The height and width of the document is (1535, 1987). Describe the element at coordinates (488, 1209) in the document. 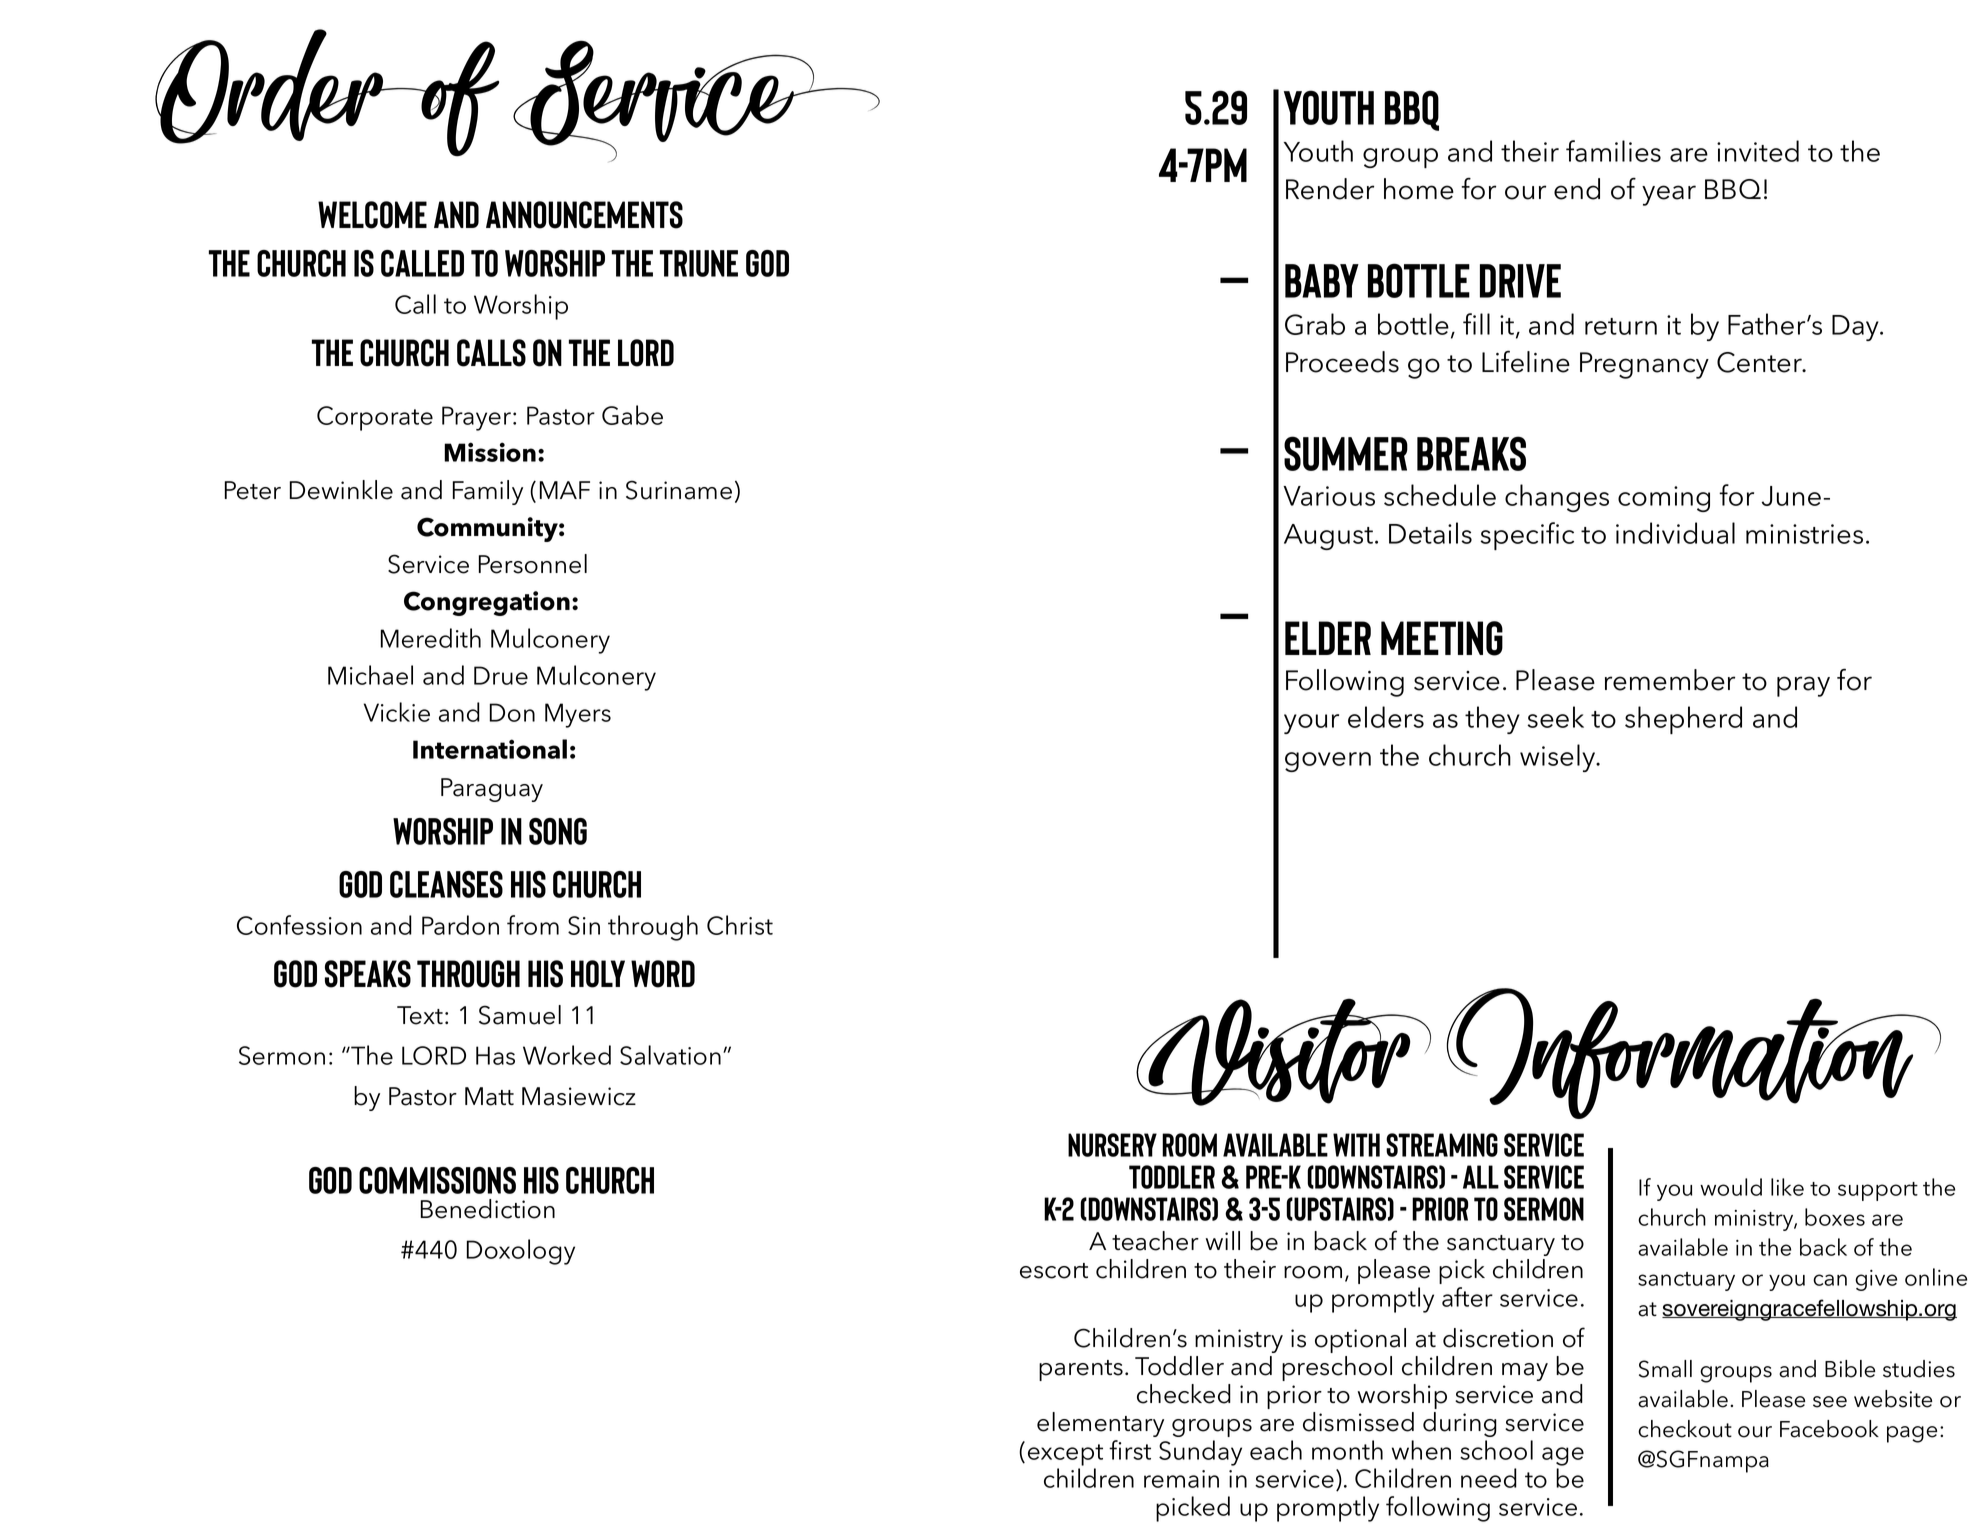

I see `Benediction` at that location.
